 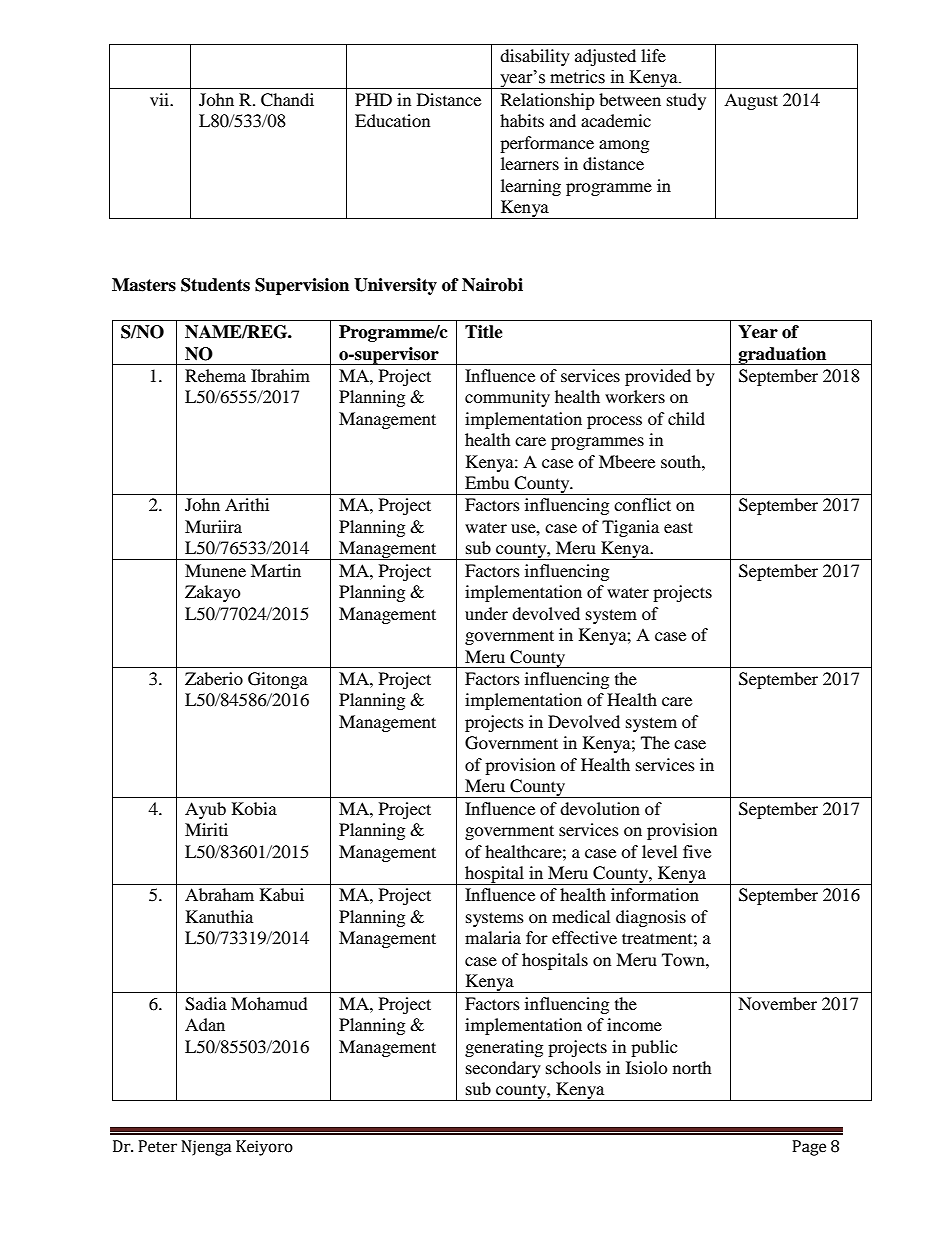 What do you see at coordinates (276, 570) in the image?
I see `Martin` at bounding box center [276, 570].
